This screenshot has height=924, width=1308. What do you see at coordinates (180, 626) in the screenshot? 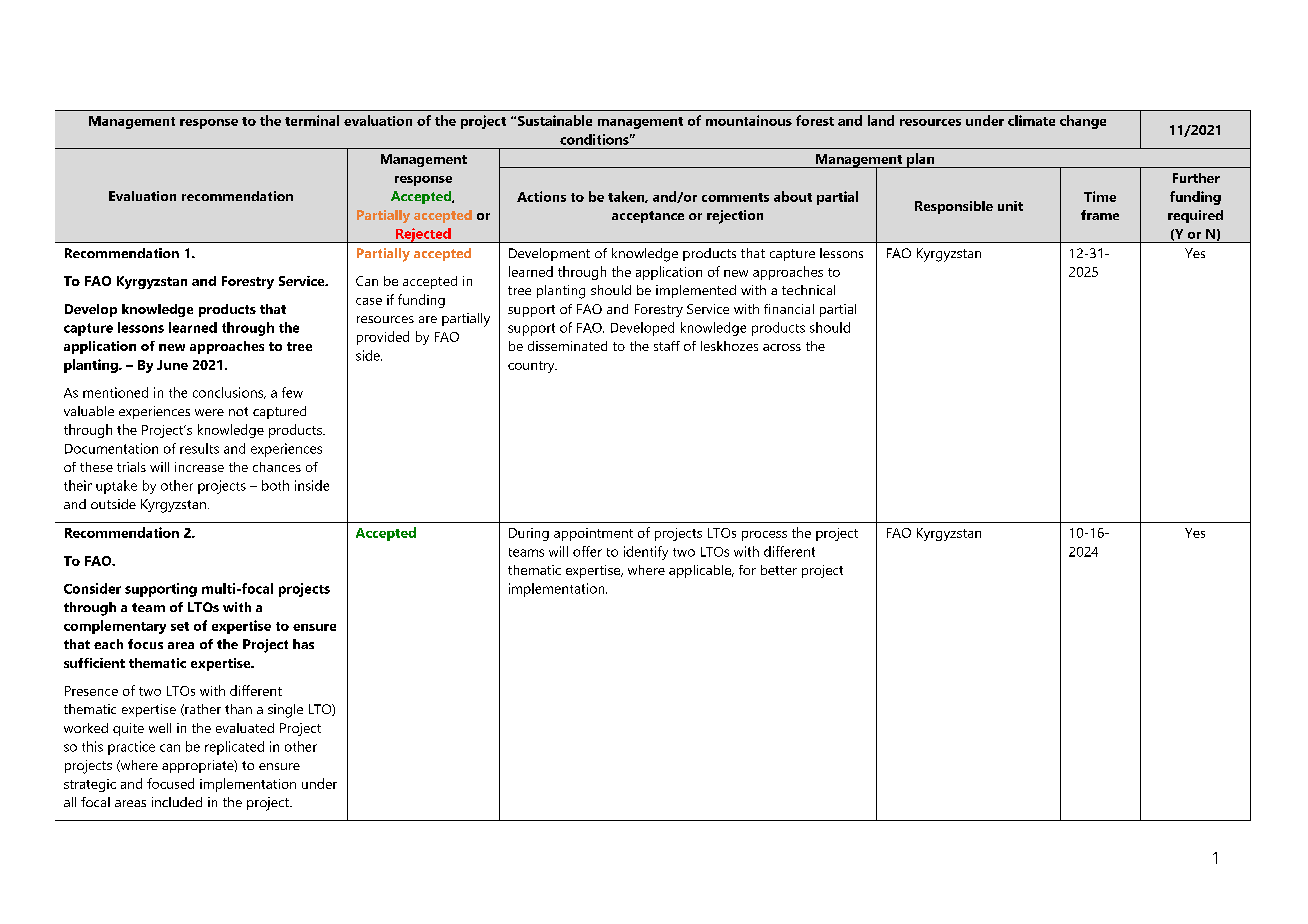
I see `set` at bounding box center [180, 626].
